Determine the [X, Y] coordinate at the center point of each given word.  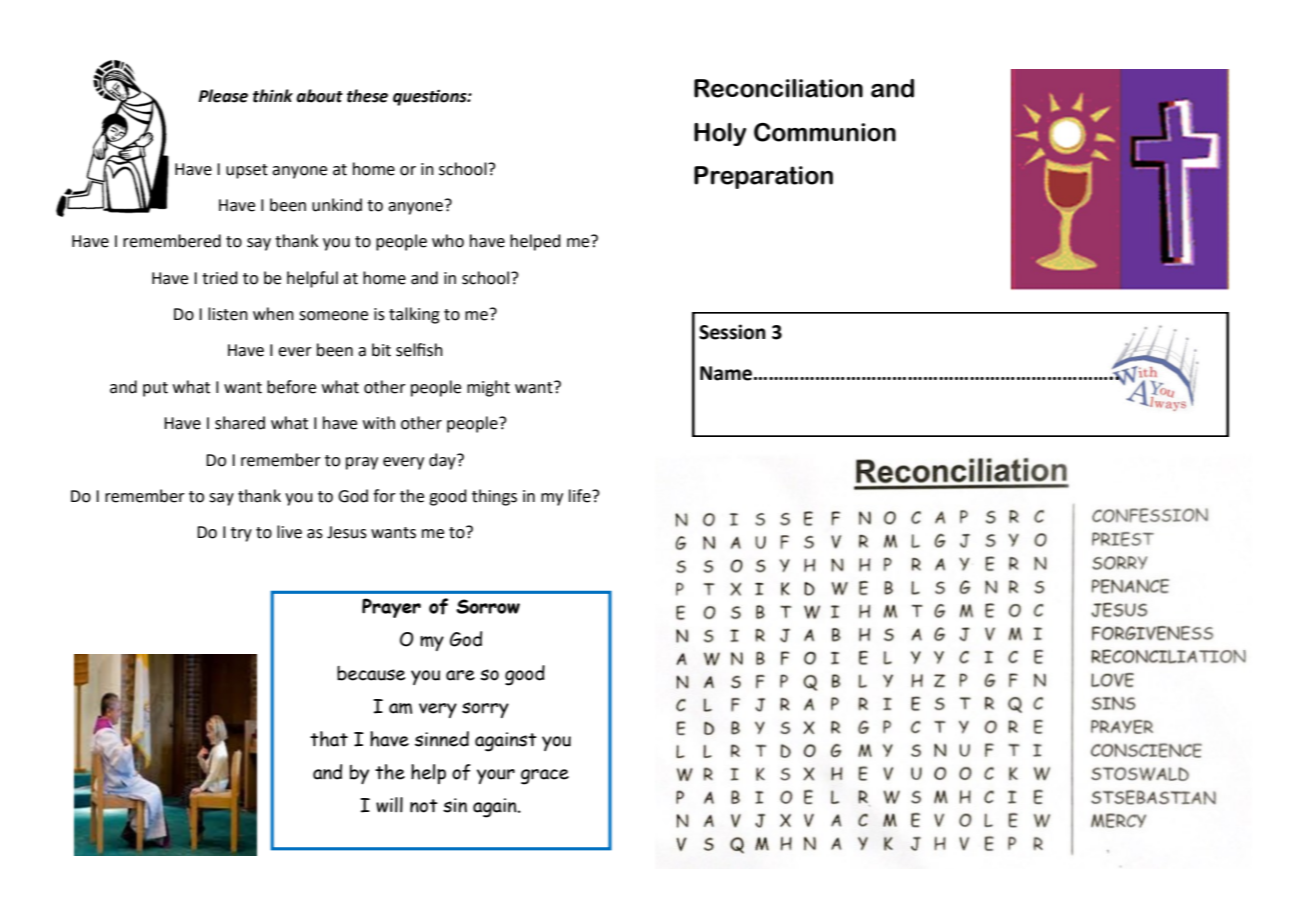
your [496, 776]
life [581, 496]
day [443, 461]
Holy [720, 134]
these [367, 96]
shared [240, 423]
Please [223, 96]
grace [545, 777]
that [329, 739]
